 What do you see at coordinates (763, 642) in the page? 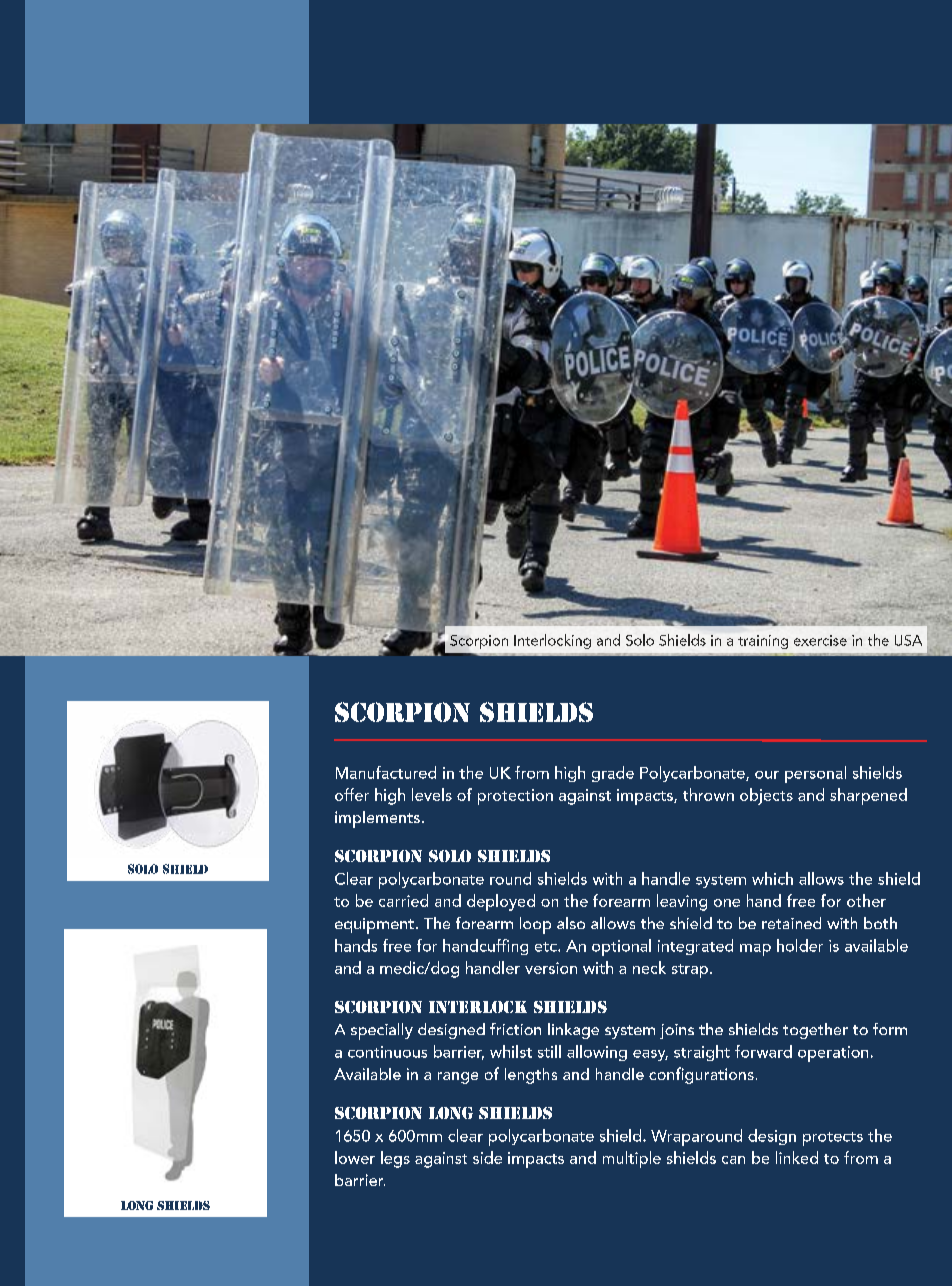
I see `training` at bounding box center [763, 642].
